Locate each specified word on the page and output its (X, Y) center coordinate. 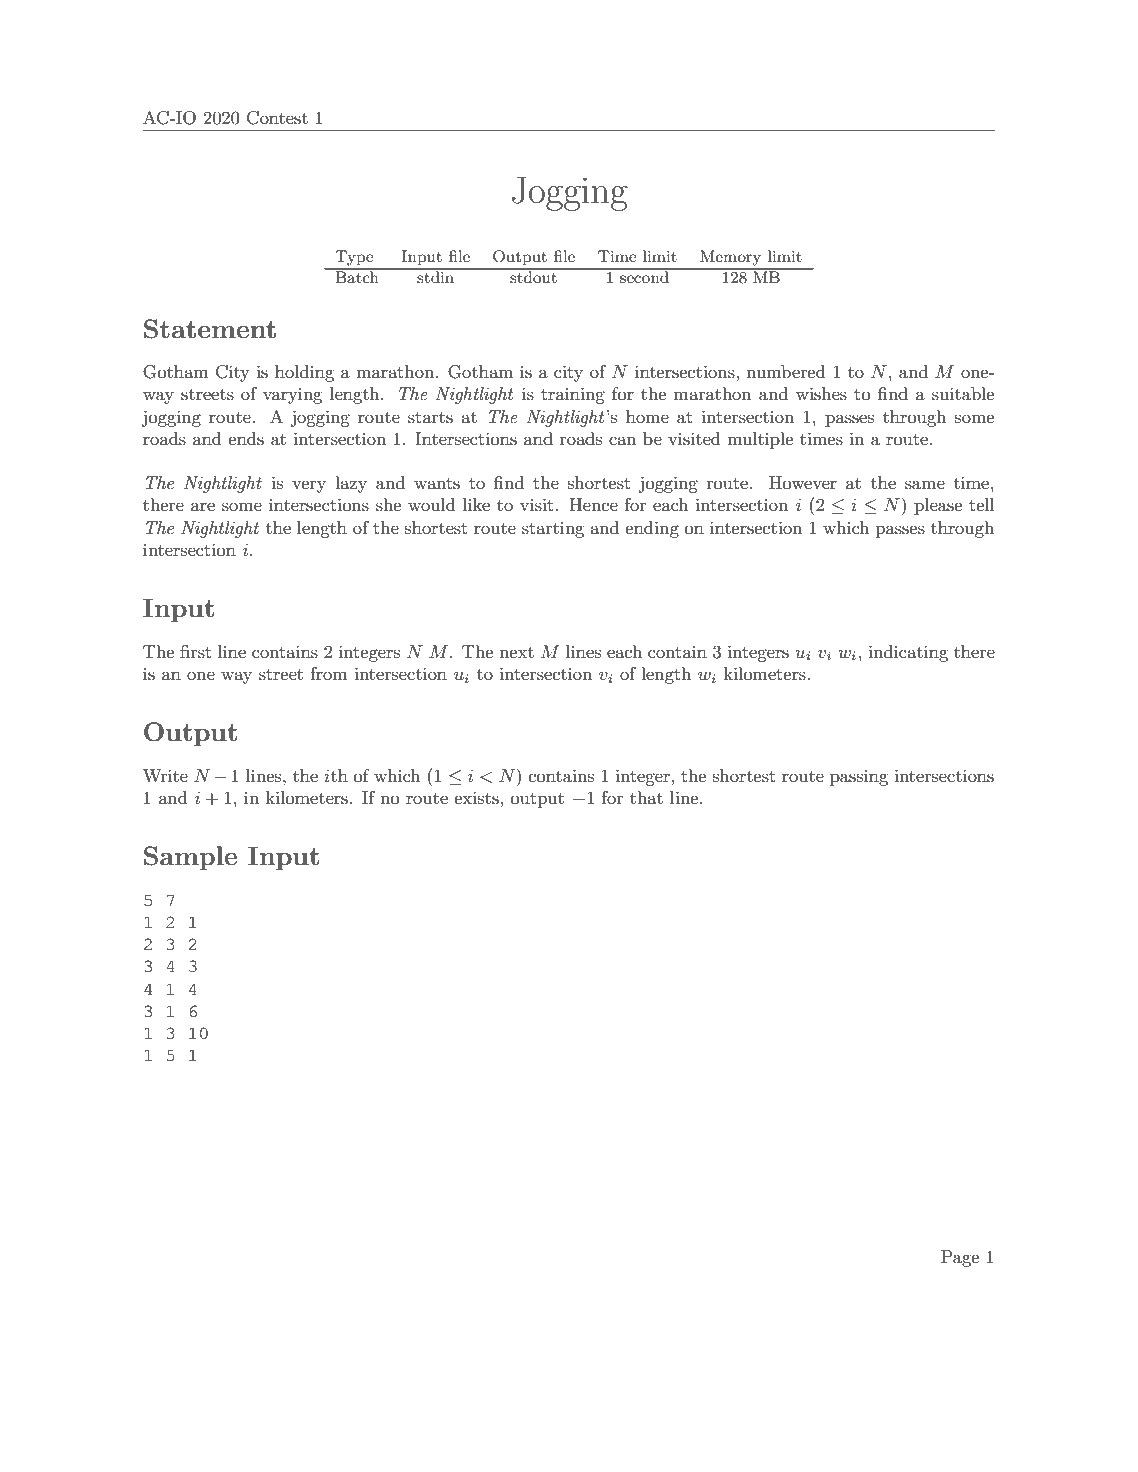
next (516, 652)
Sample (190, 858)
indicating (908, 653)
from (329, 673)
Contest (277, 118)
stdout (533, 276)
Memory (730, 258)
